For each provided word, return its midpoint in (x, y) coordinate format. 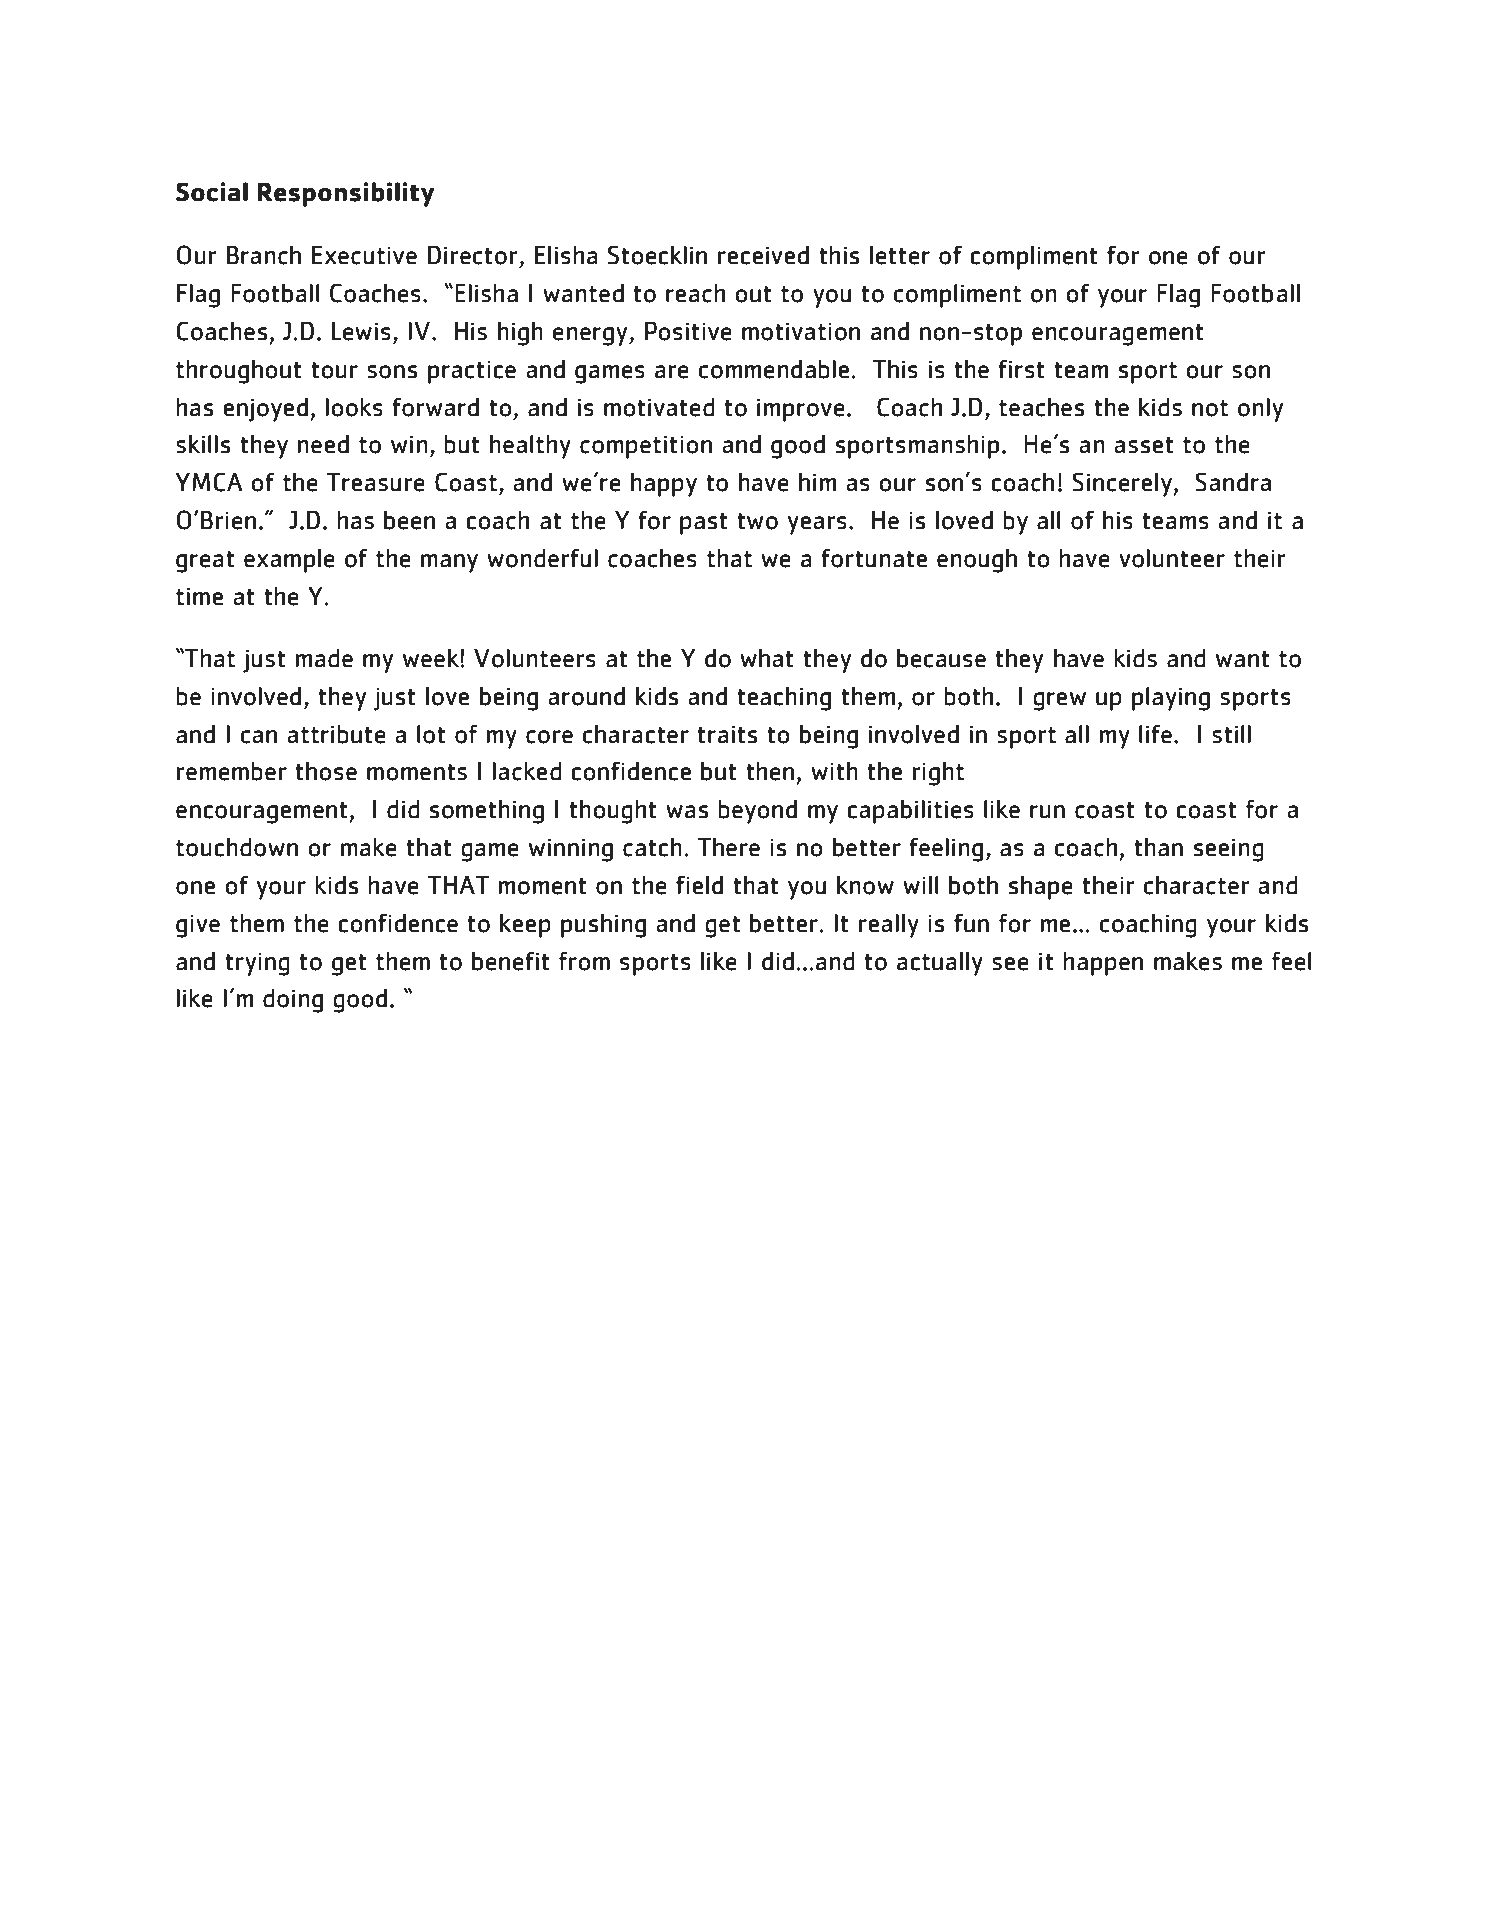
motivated (659, 407)
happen (1103, 964)
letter (900, 255)
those (326, 771)
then (770, 771)
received (763, 255)
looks (354, 407)
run (1047, 812)
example (289, 561)
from (584, 961)
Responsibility (345, 194)
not (1210, 408)
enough (977, 561)
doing (293, 1001)
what (767, 658)
